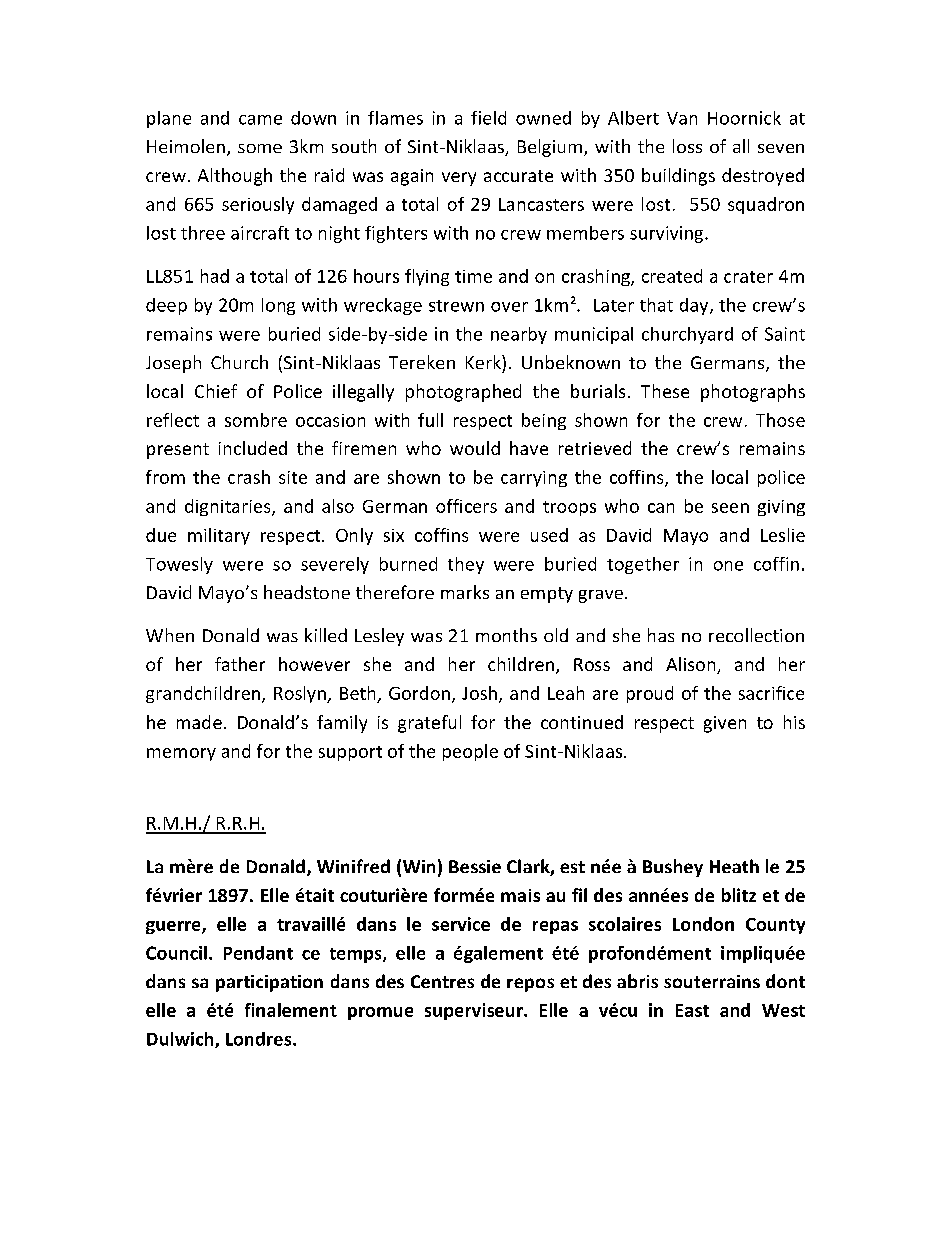 The height and width of the page is (1233, 952). What do you see at coordinates (181, 754) in the page?
I see `memory` at bounding box center [181, 754].
